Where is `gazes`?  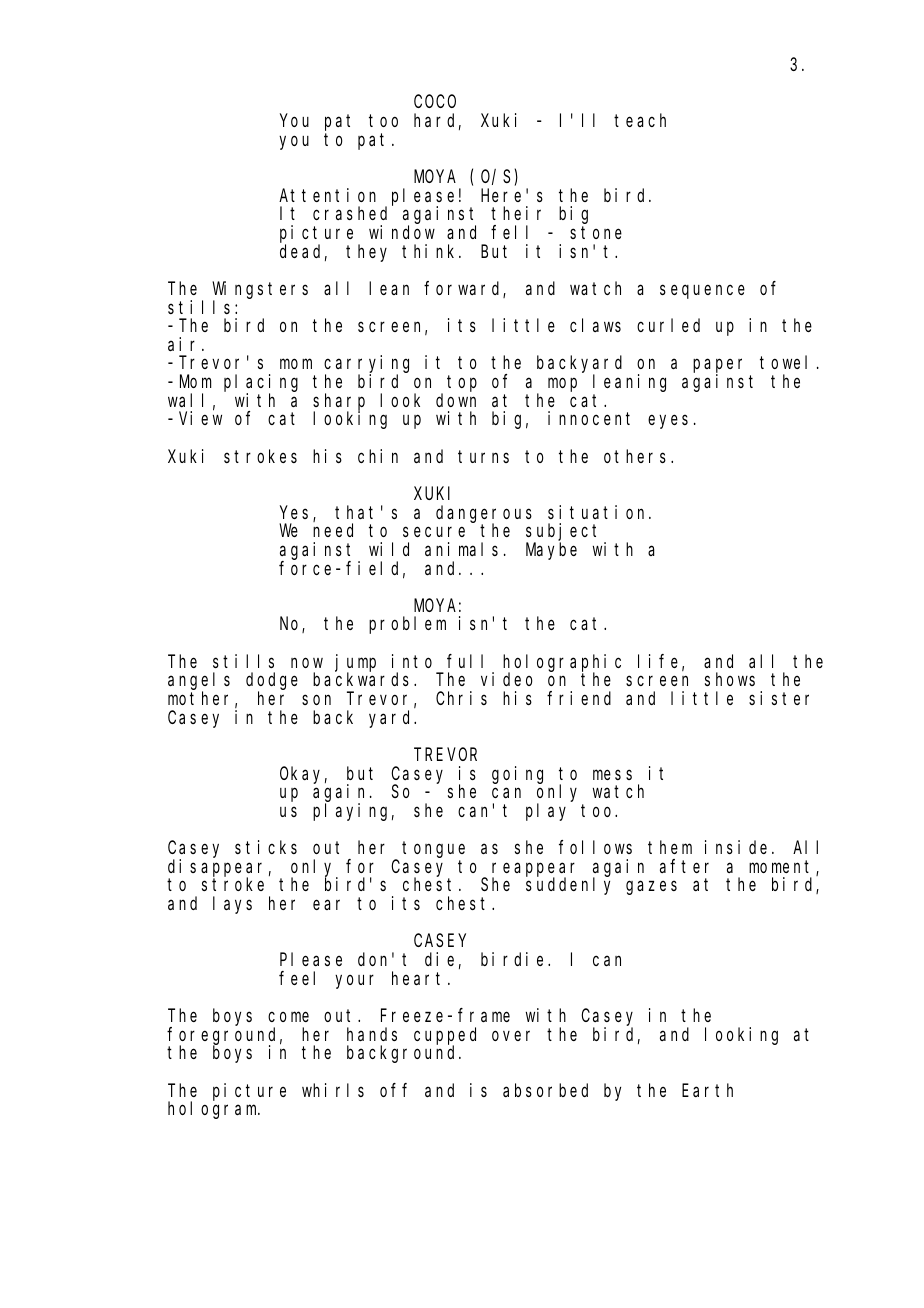 gazes is located at coordinates (651, 888).
